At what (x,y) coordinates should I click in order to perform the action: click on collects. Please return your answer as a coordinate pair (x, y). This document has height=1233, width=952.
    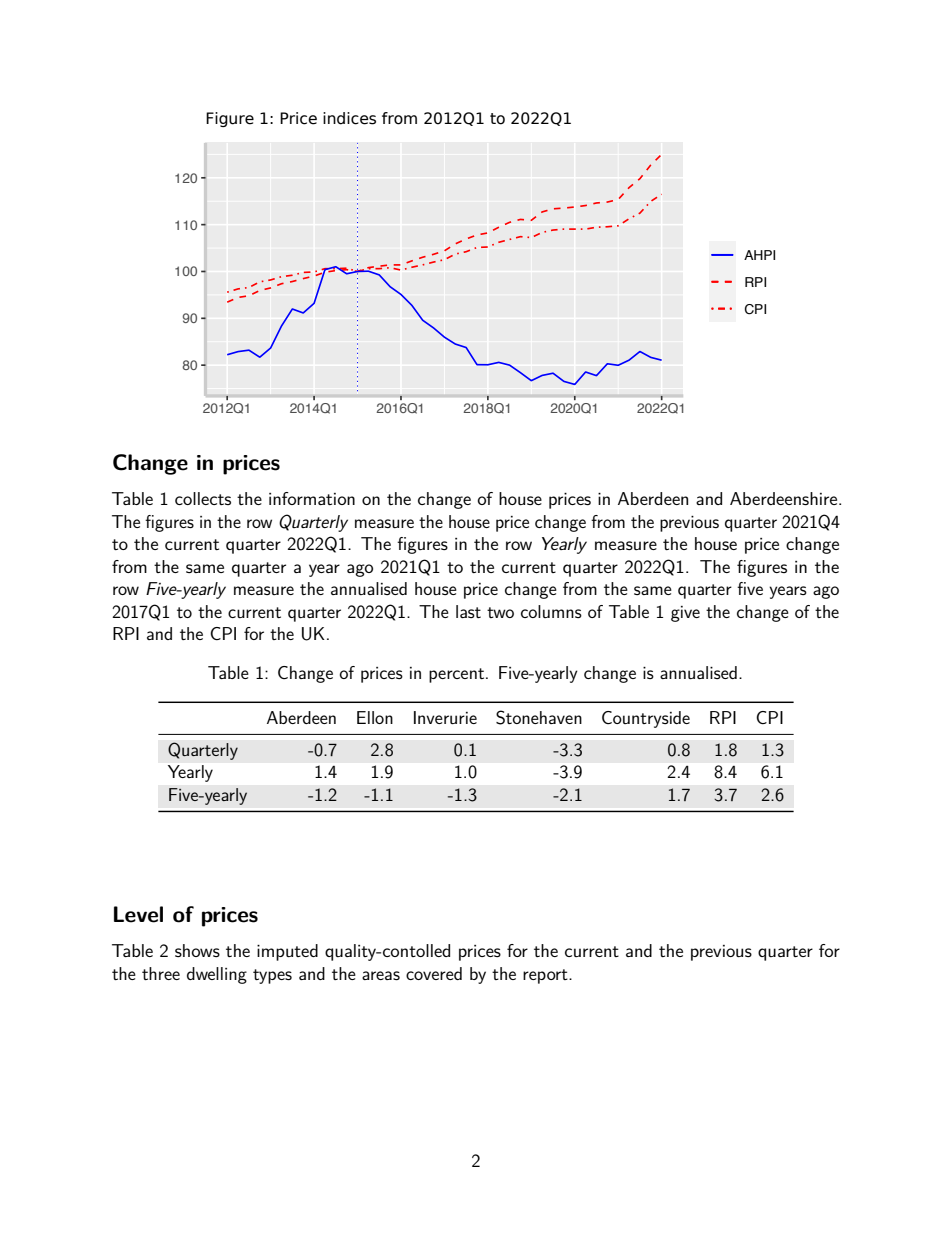
    Looking at the image, I should click on (203, 498).
